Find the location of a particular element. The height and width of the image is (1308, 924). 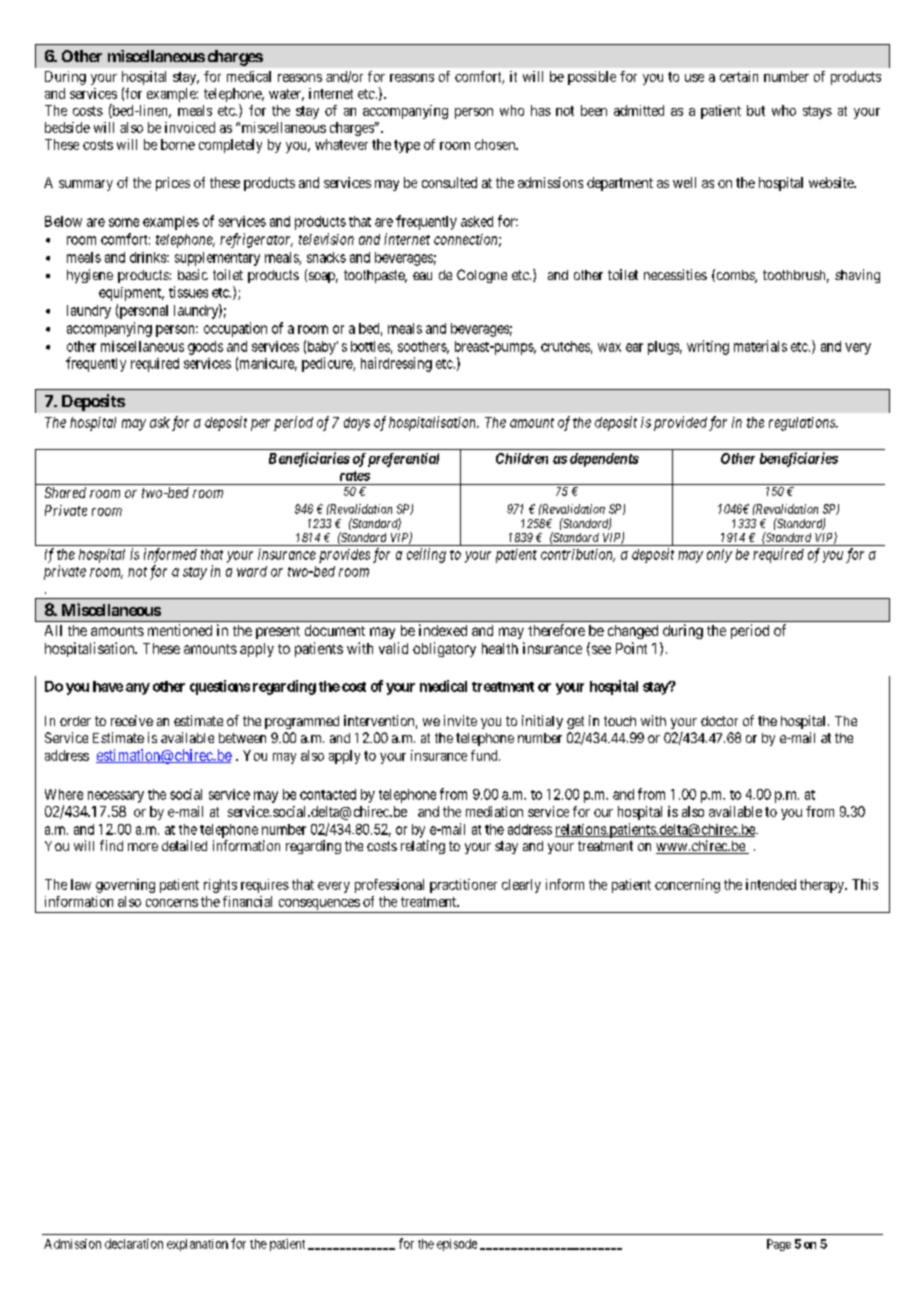

invoiced is located at coordinates (190, 127).
